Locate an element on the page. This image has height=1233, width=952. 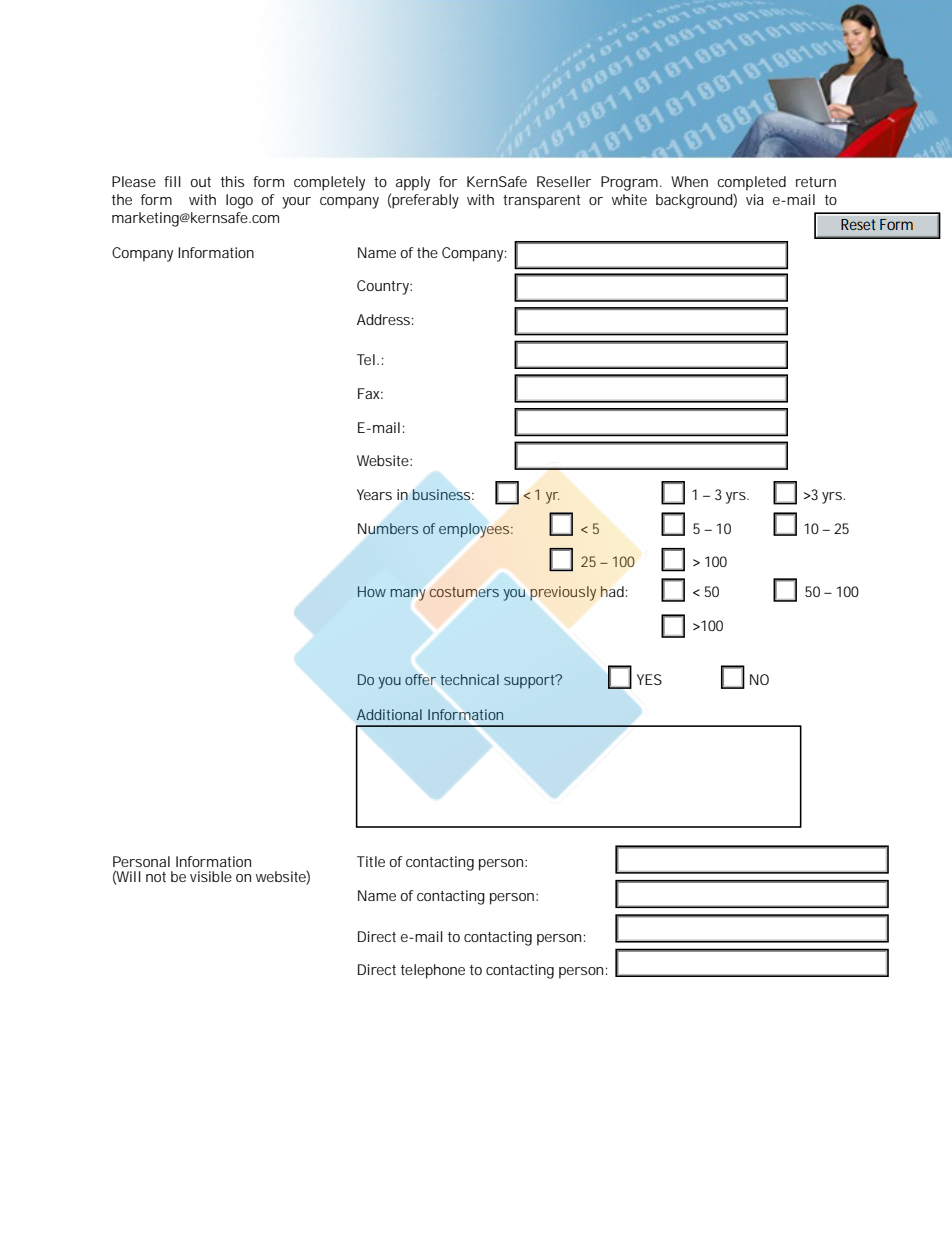
employees is located at coordinates (475, 530).
